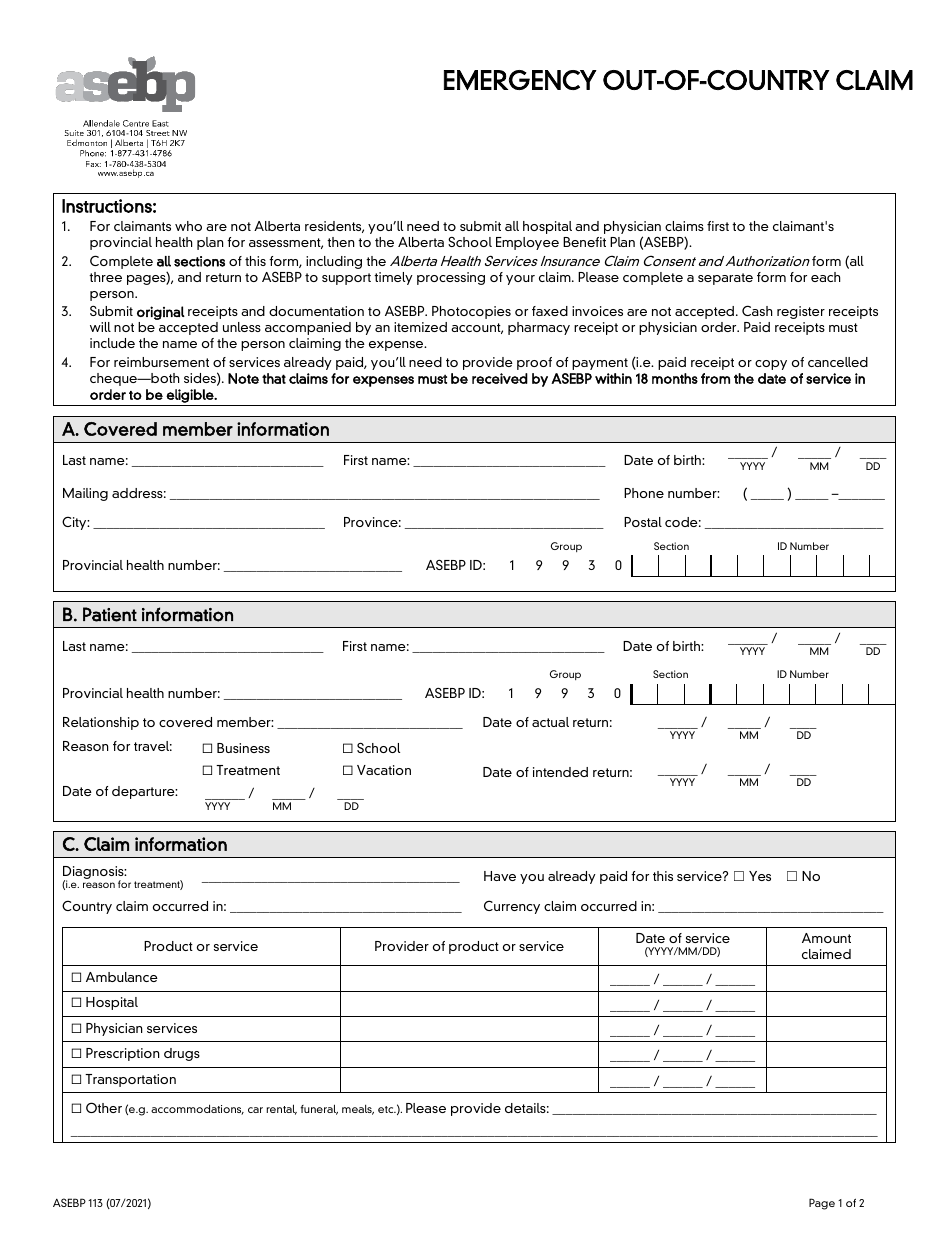  Describe the element at coordinates (520, 80) in the screenshot. I see `EMERGENCY` at that location.
